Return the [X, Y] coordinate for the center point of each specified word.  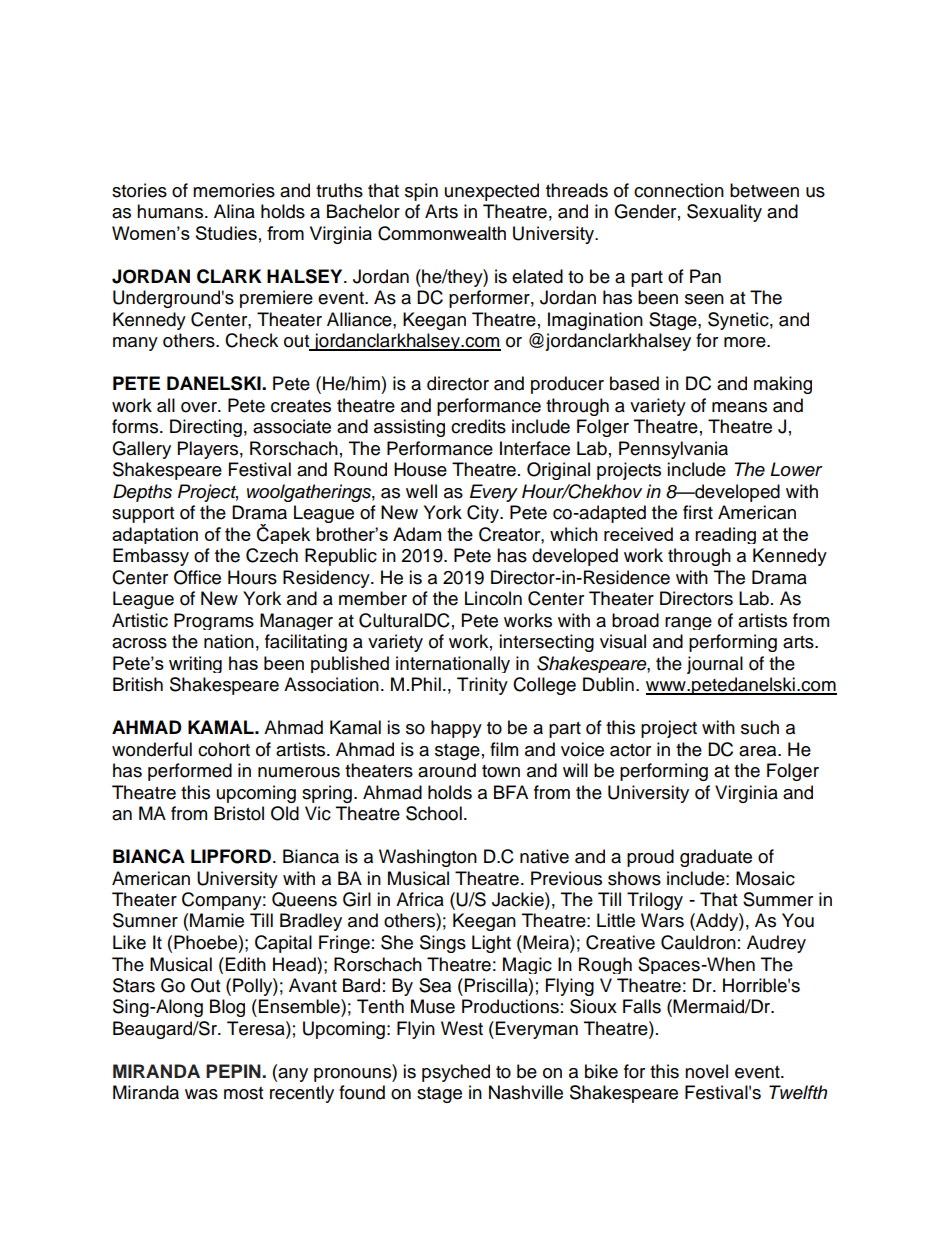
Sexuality [724, 213]
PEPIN [234, 1071]
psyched [456, 1073]
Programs [214, 621]
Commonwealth [442, 233]
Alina [234, 211]
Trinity [482, 686]
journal [715, 665]
